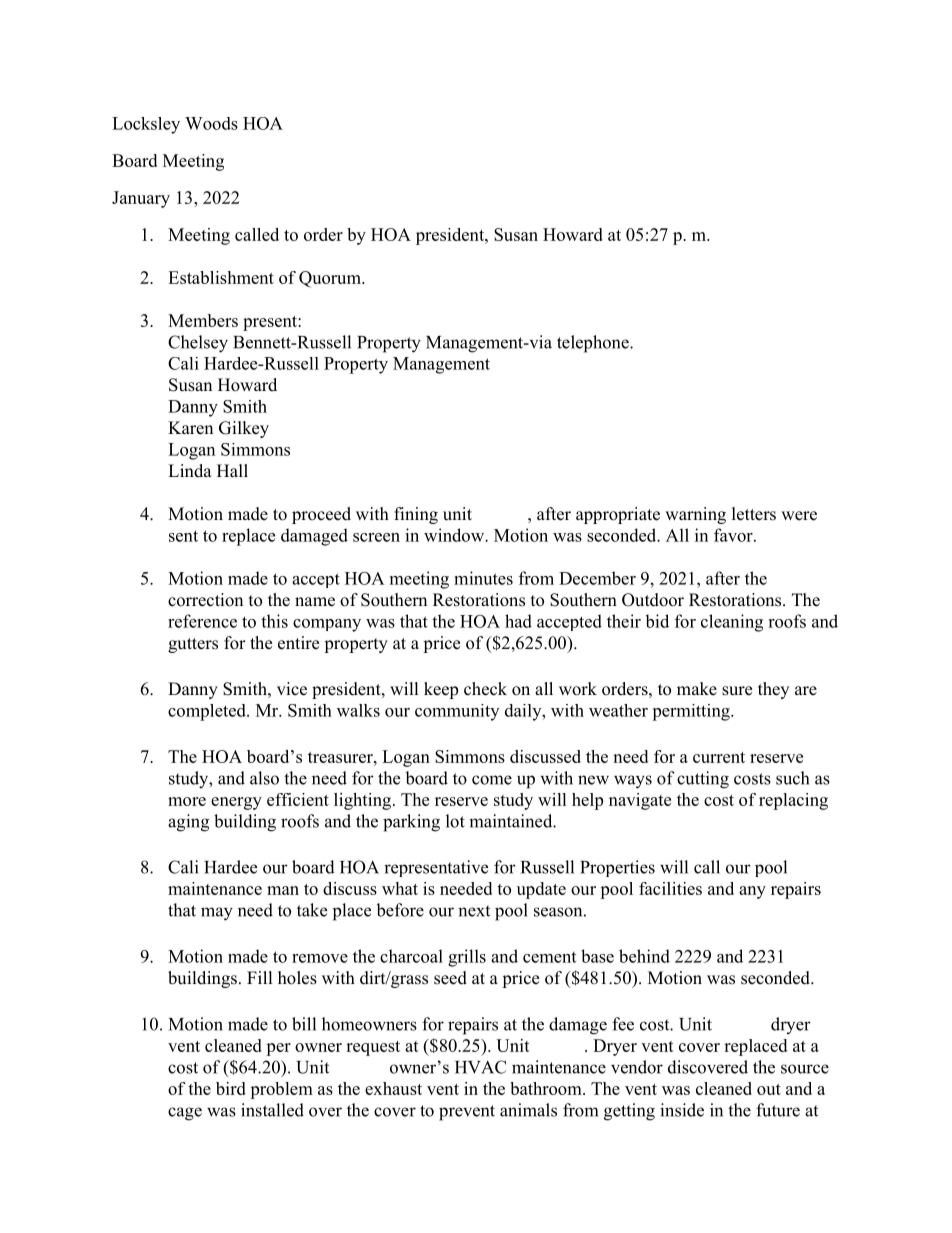 This image has height=1233, width=952. Describe the element at coordinates (485, 689) in the image. I see `check` at that location.
